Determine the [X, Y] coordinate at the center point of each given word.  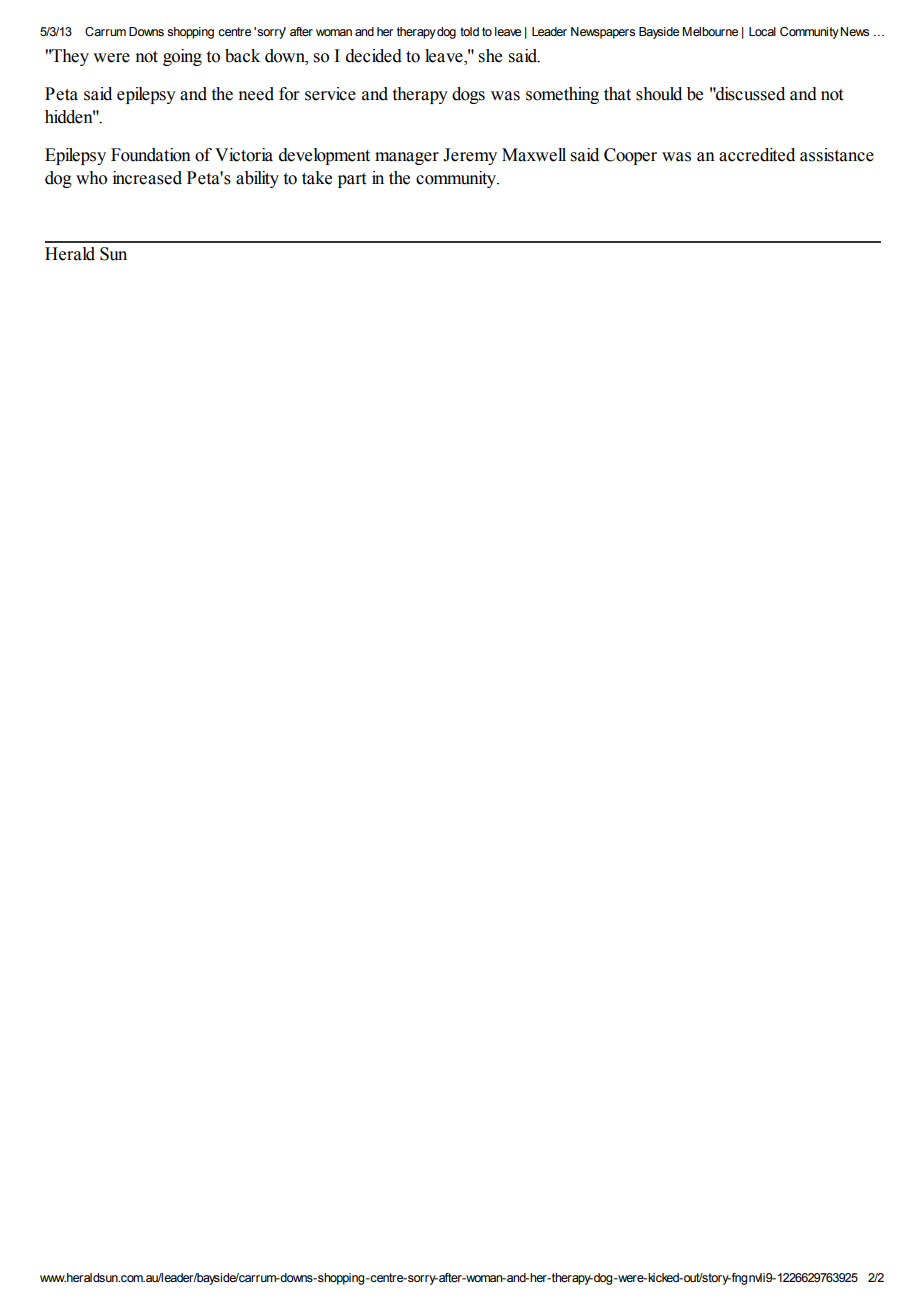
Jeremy [470, 156]
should [659, 94]
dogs [468, 95]
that [617, 94]
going [182, 57]
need [256, 94]
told [469, 31]
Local [762, 31]
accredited [757, 155]
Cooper [630, 156]
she [490, 56]
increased [147, 178]
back [242, 56]
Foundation [151, 155]
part [352, 180]
